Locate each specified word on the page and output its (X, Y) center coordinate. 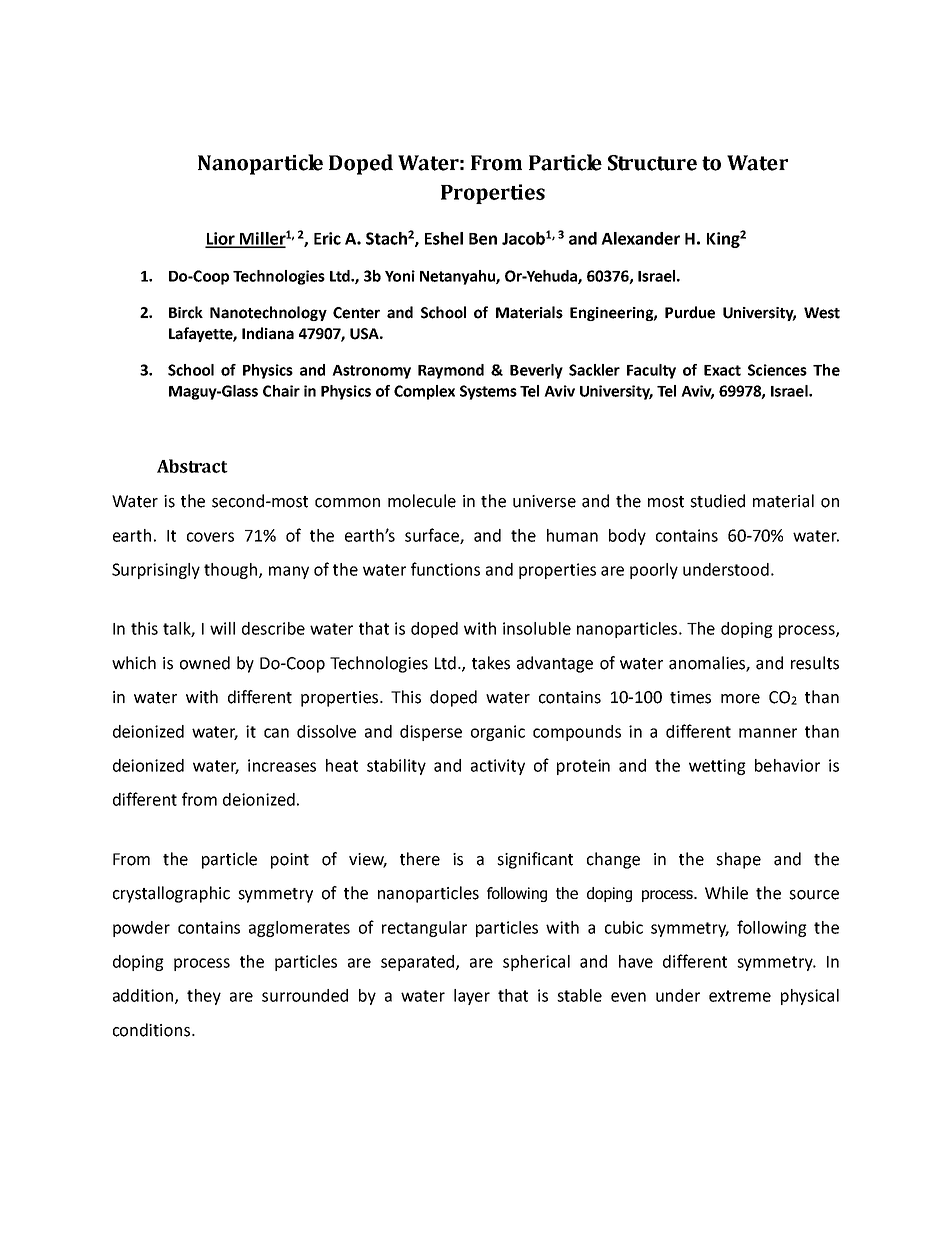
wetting (717, 767)
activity (498, 767)
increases (282, 765)
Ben (483, 239)
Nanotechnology (268, 313)
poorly (654, 571)
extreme (740, 996)
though (232, 571)
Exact (722, 370)
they (204, 997)
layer (472, 997)
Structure (652, 163)
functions (445, 569)
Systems (488, 392)
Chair (281, 391)
